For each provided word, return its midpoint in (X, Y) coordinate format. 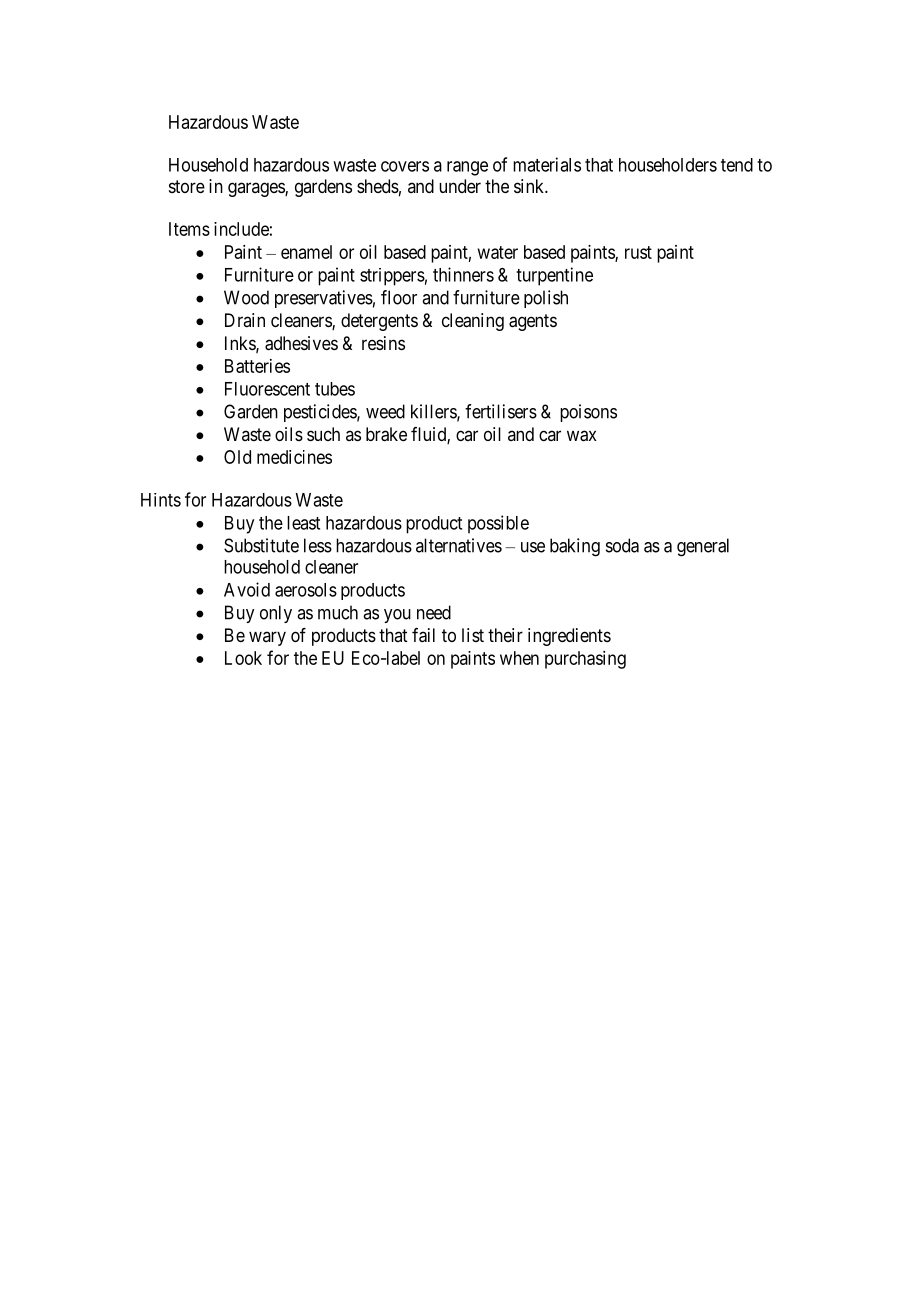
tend (737, 165)
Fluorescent (267, 389)
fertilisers (501, 411)
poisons (588, 413)
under (460, 186)
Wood (246, 297)
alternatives (459, 545)
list (473, 635)
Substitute (261, 545)
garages (257, 189)
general (703, 547)
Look (243, 658)
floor (399, 297)
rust (638, 252)
